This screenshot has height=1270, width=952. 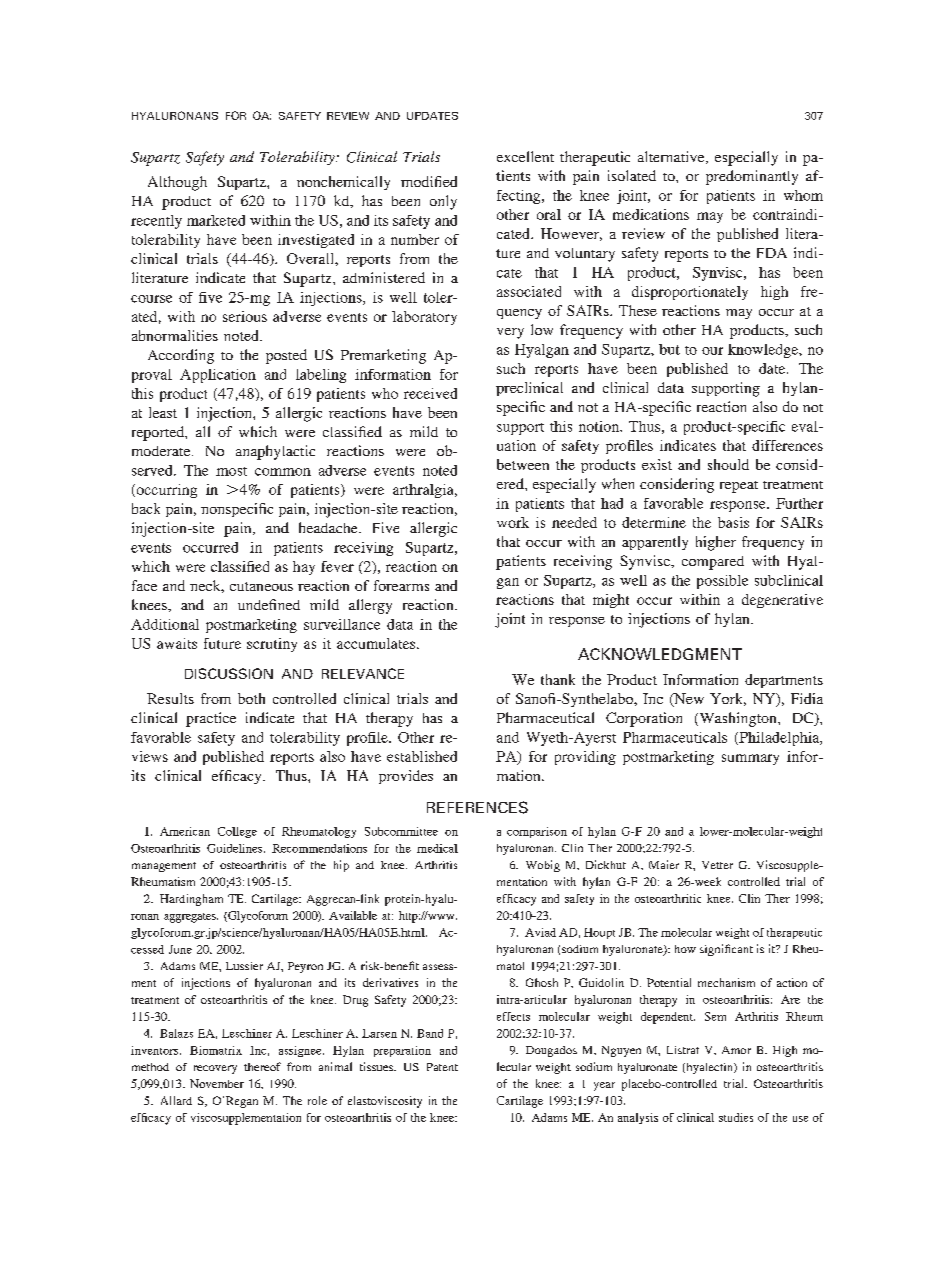 I want to click on should, so click(x=728, y=464).
